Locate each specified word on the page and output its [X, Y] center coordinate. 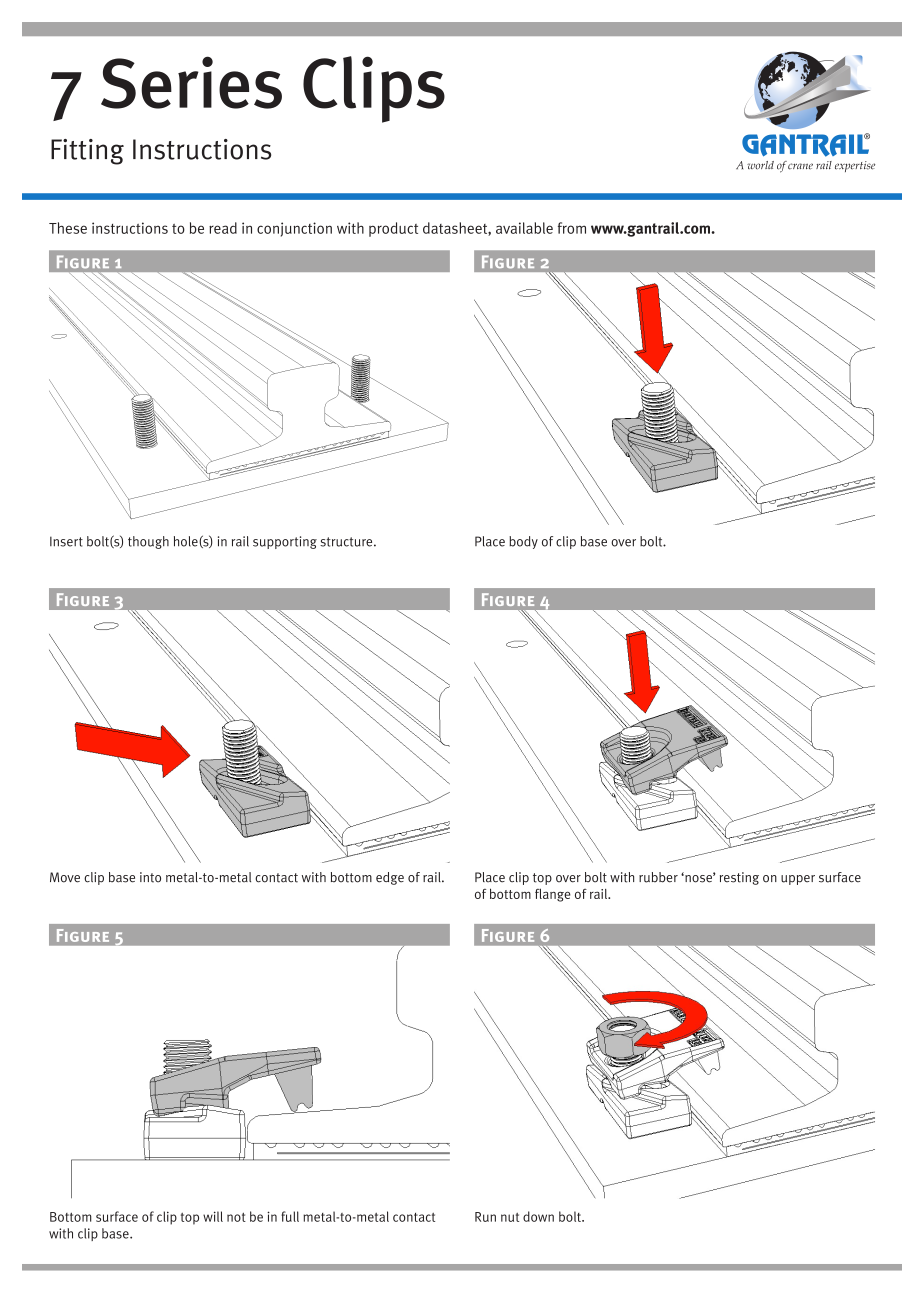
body [523, 542]
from [572, 228]
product [393, 229]
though [148, 542]
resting [739, 878]
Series [191, 82]
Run [485, 1217]
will [213, 1216]
